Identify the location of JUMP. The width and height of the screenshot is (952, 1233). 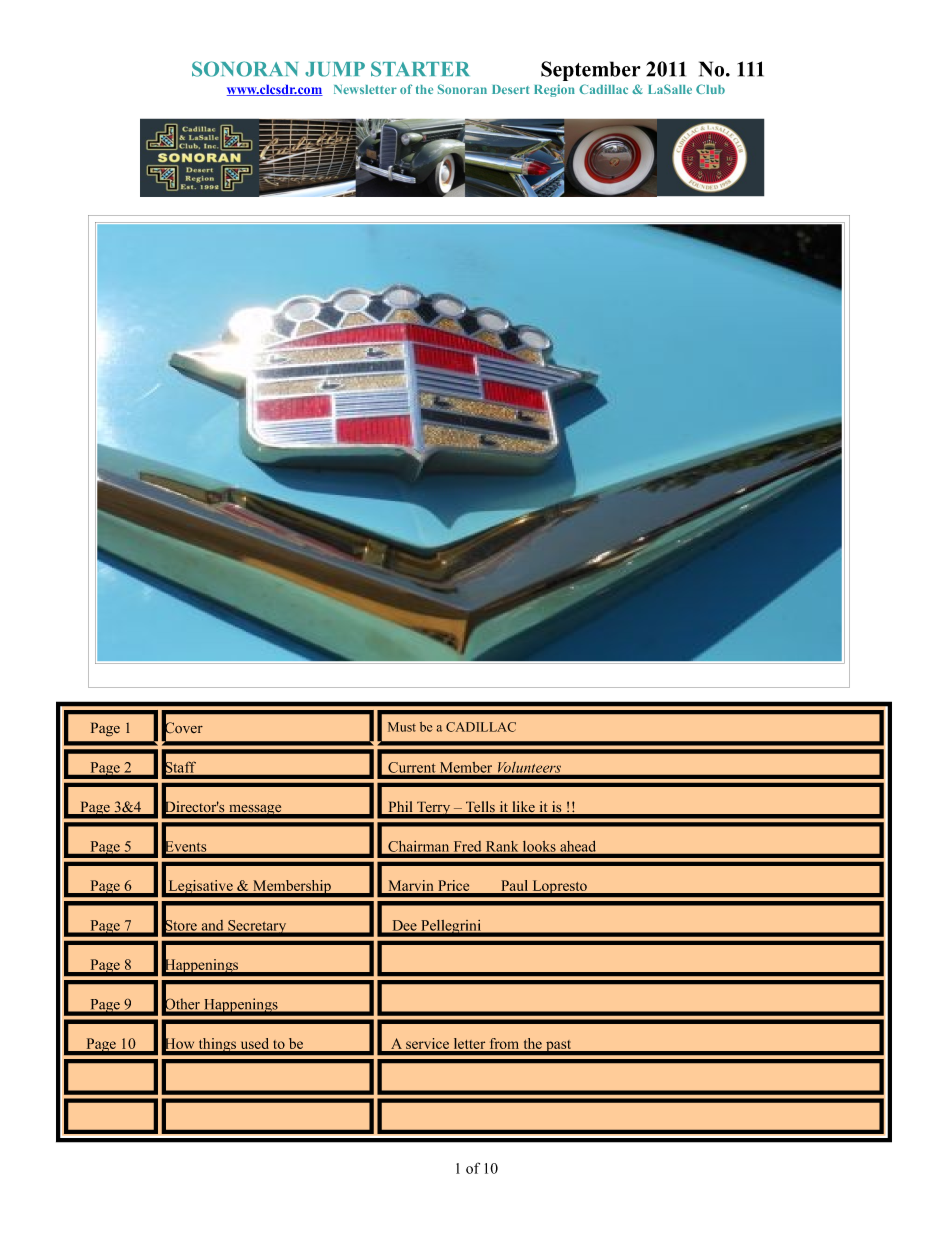
(335, 69).
